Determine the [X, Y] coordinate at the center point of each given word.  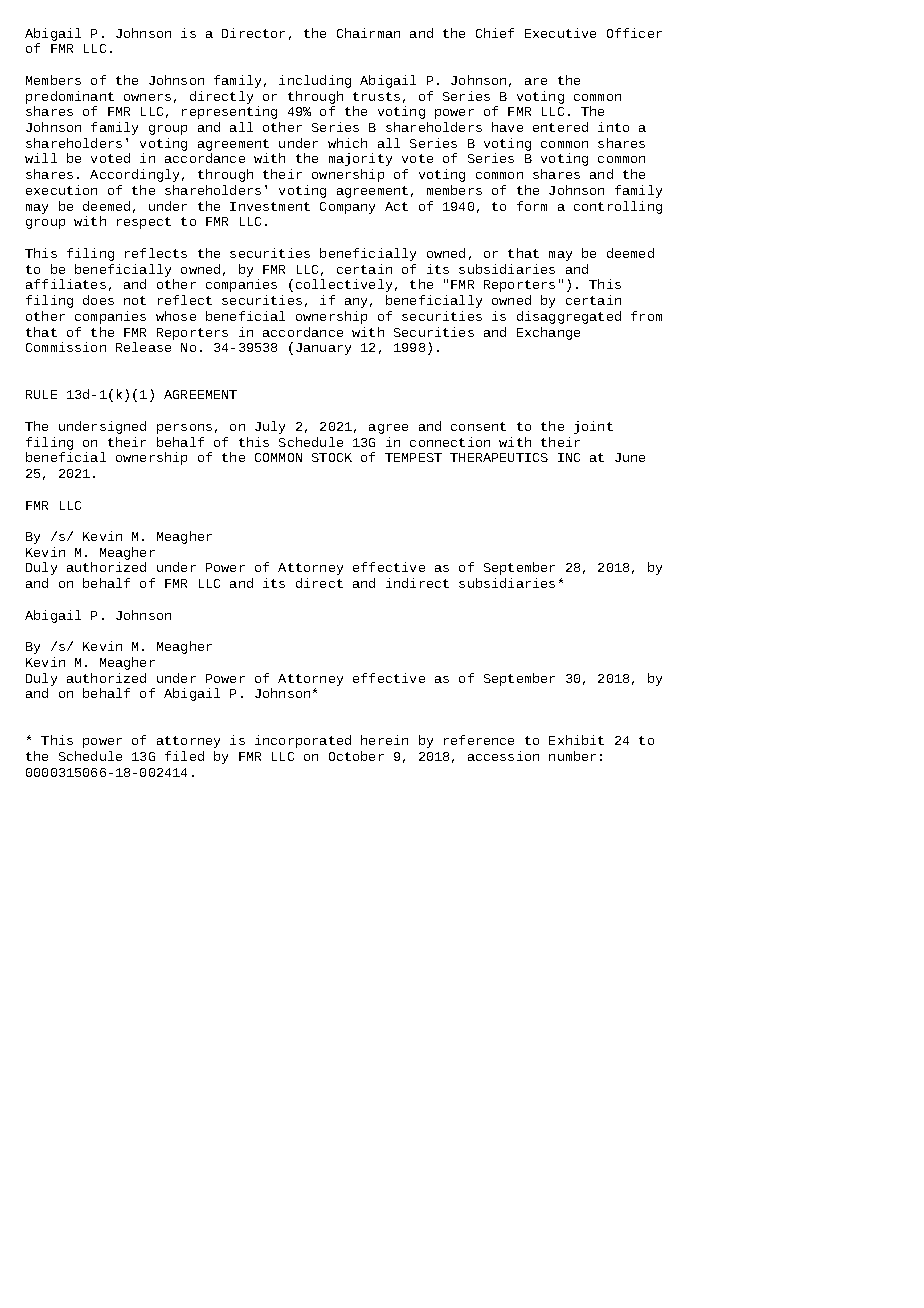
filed [184, 756]
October [356, 756]
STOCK [332, 457]
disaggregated [569, 317]
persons [184, 429]
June [630, 457]
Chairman [368, 33]
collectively [344, 285]
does [98, 300]
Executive [560, 33]
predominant [70, 97]
